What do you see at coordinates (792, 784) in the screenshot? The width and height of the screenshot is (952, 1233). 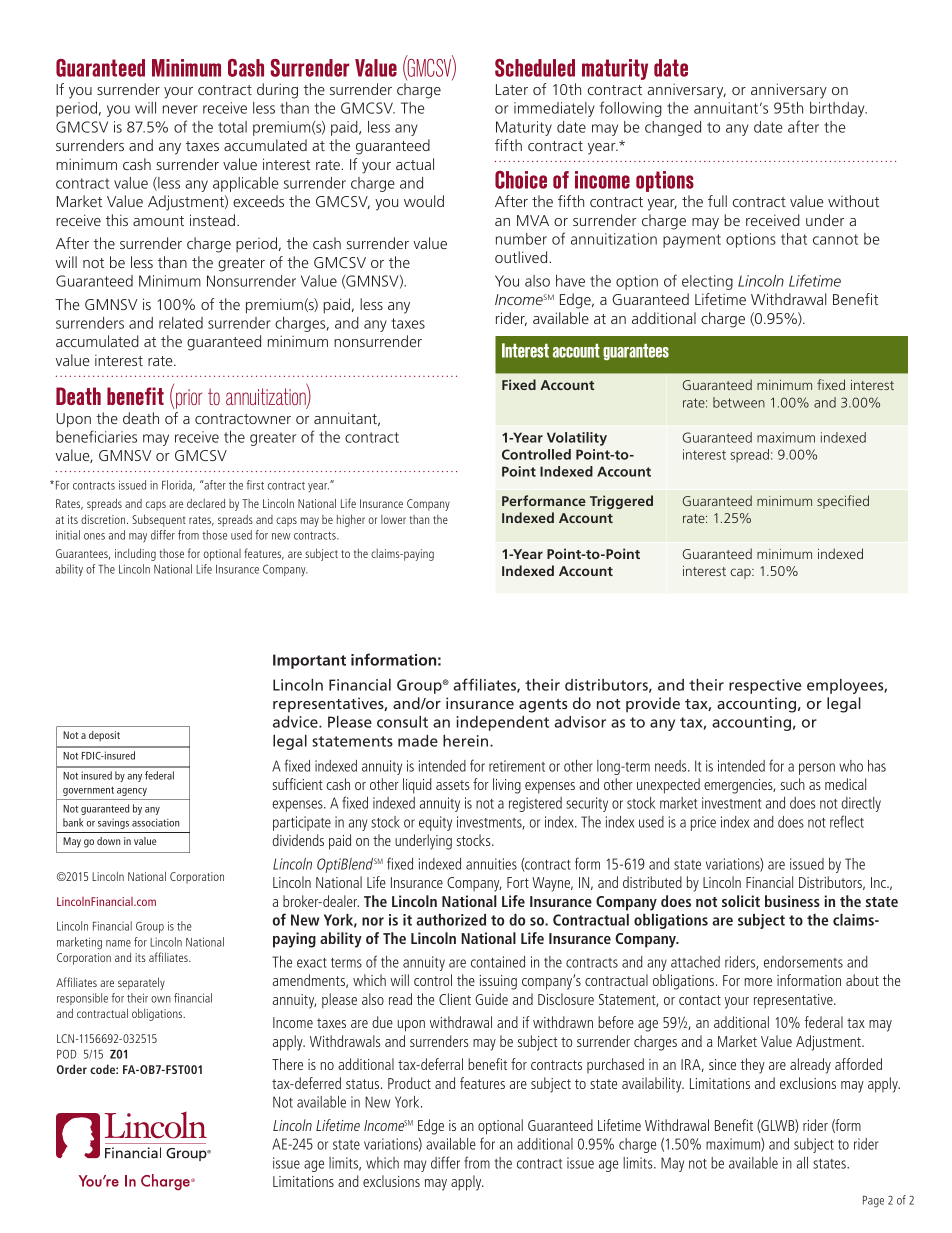 I see `such` at bounding box center [792, 784].
